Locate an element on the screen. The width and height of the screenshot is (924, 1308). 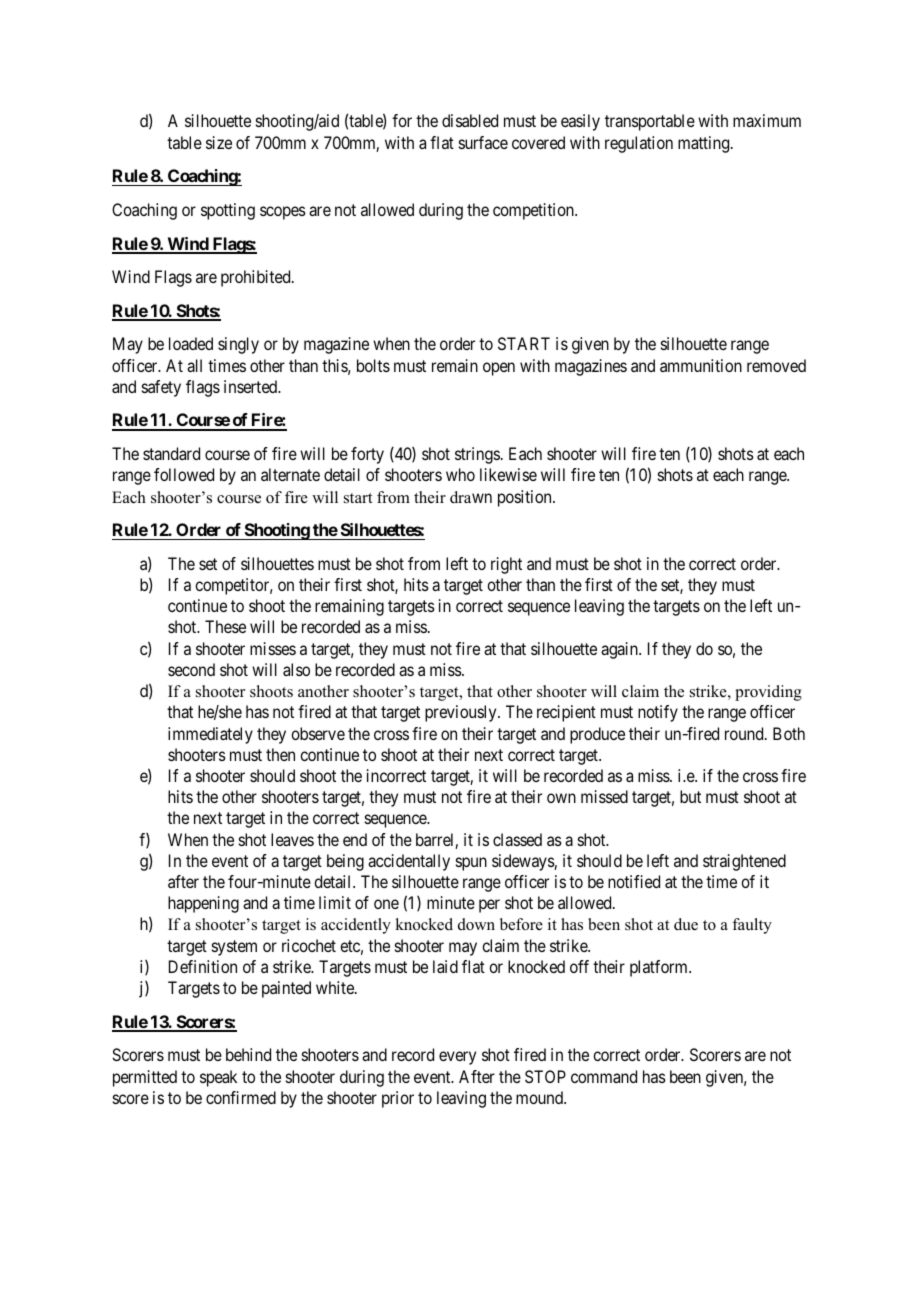
second is located at coordinates (191, 669).
